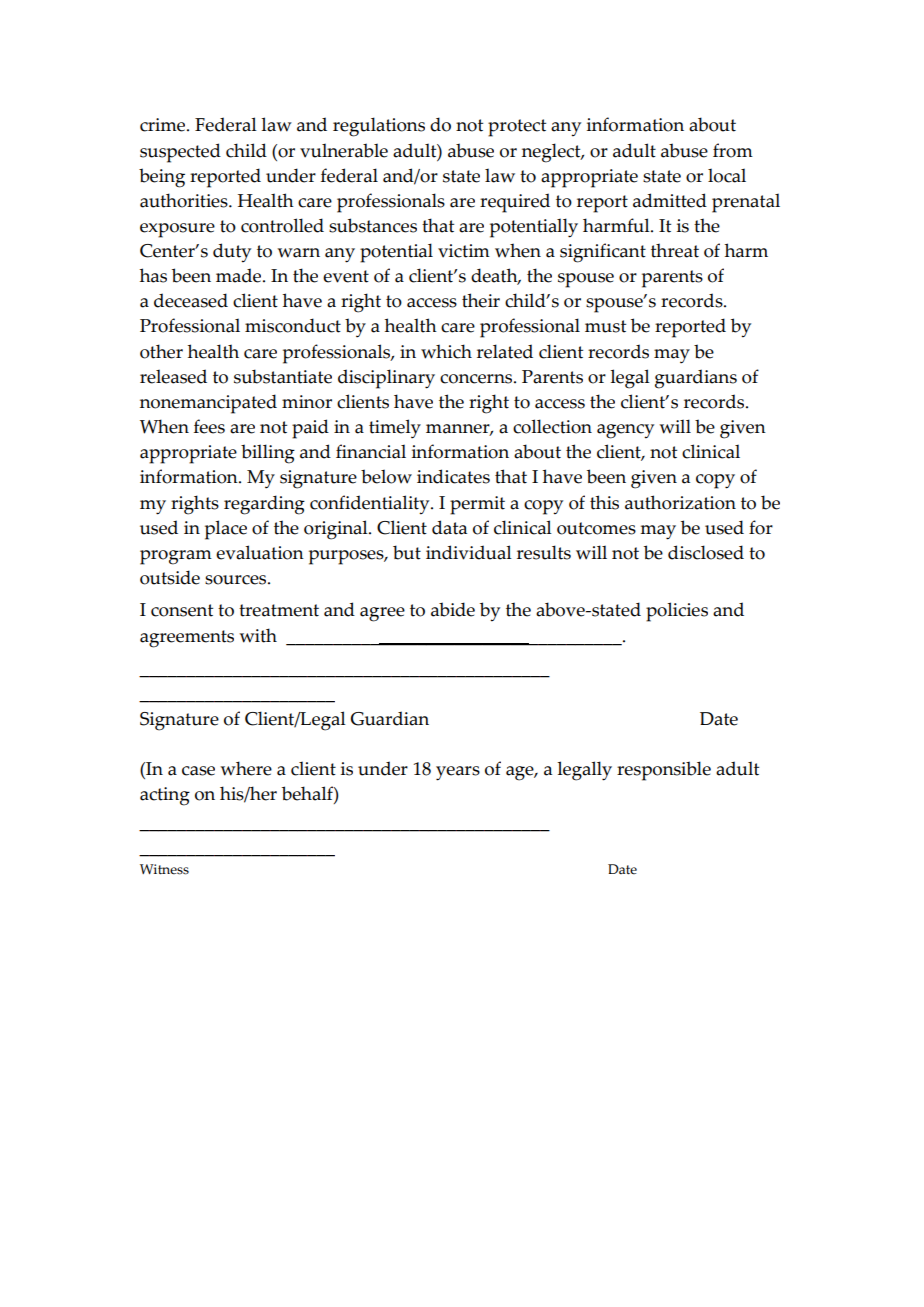 The width and height of the screenshot is (924, 1307). I want to click on protect, so click(517, 128).
